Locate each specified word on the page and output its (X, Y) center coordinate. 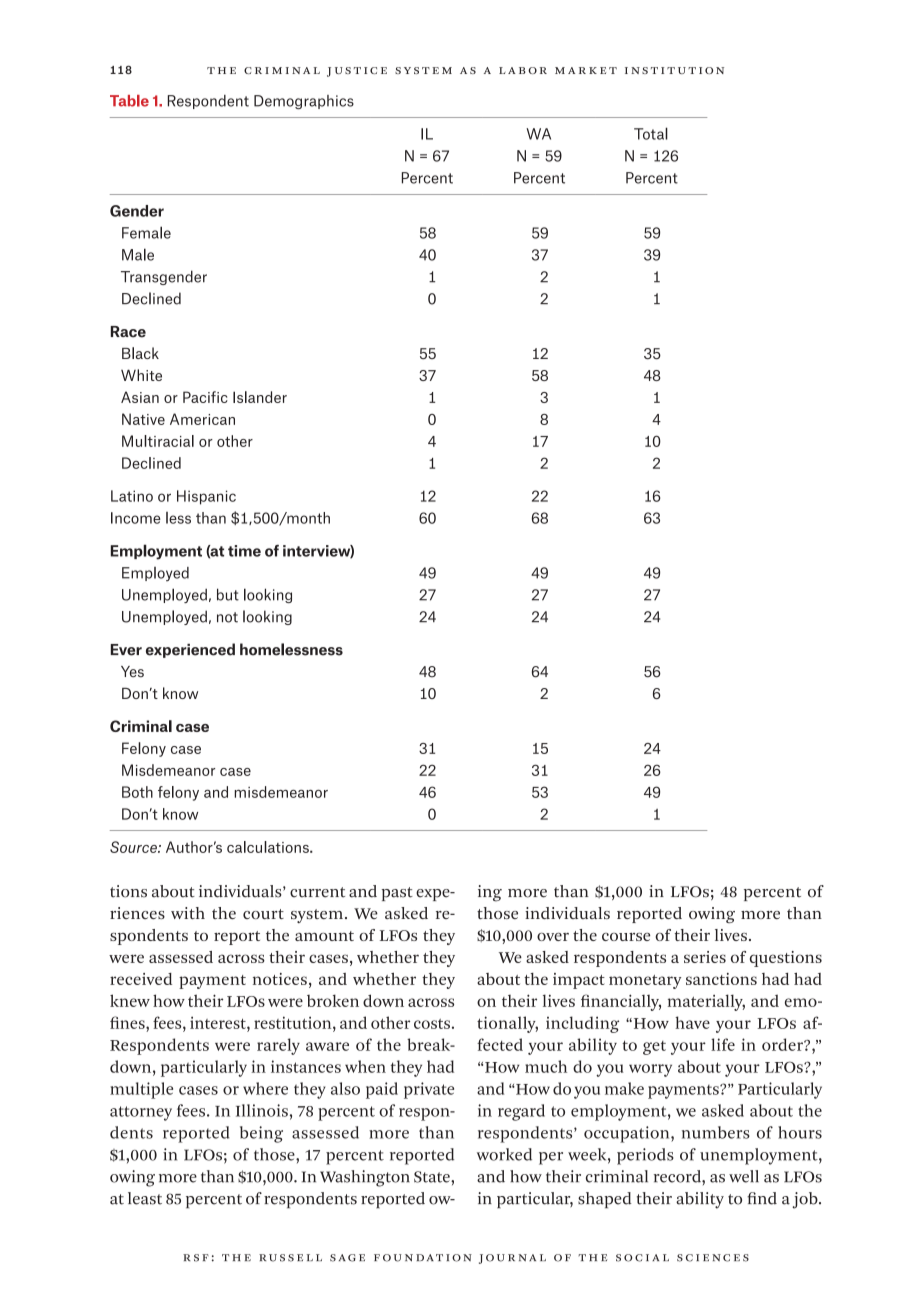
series (705, 957)
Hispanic (206, 497)
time (244, 551)
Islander (260, 397)
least (145, 1198)
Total (651, 133)
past (397, 894)
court (263, 914)
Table (129, 101)
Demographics (304, 102)
